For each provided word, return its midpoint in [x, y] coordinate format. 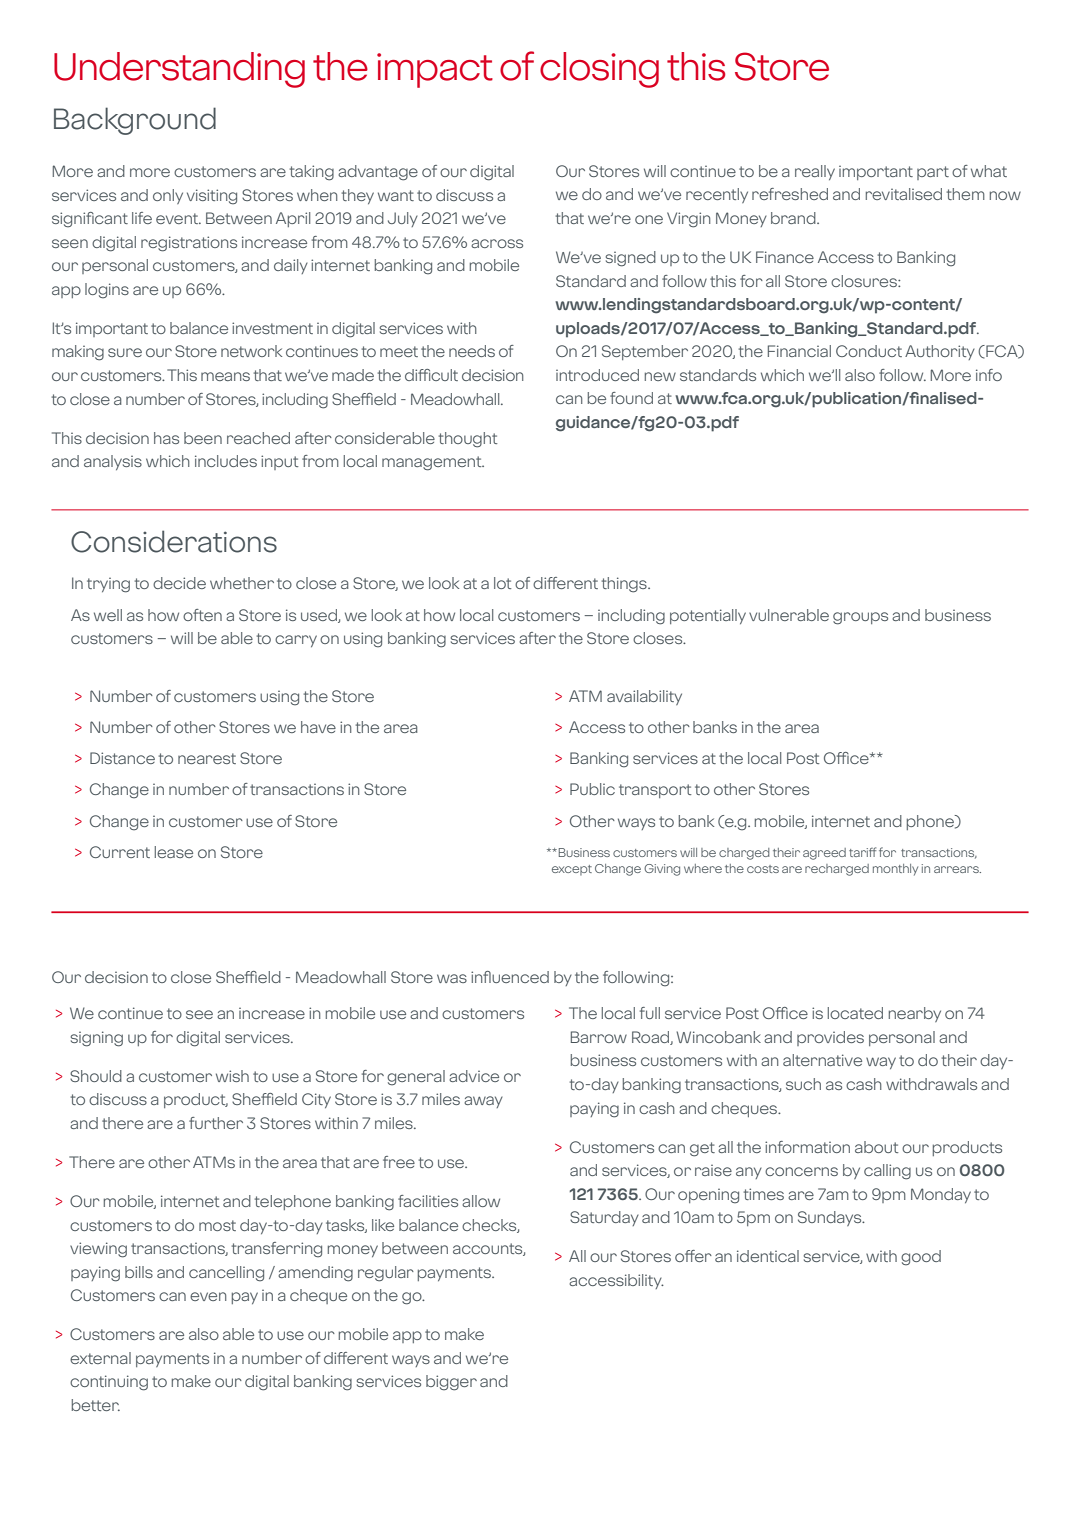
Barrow [599, 1037]
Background [135, 121]
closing [599, 70]
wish [232, 1076]
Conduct [869, 351]
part [933, 173]
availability [644, 697]
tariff [862, 852]
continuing [109, 1383]
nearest [207, 758]
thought [468, 440]
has [166, 438]
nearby [915, 1014]
